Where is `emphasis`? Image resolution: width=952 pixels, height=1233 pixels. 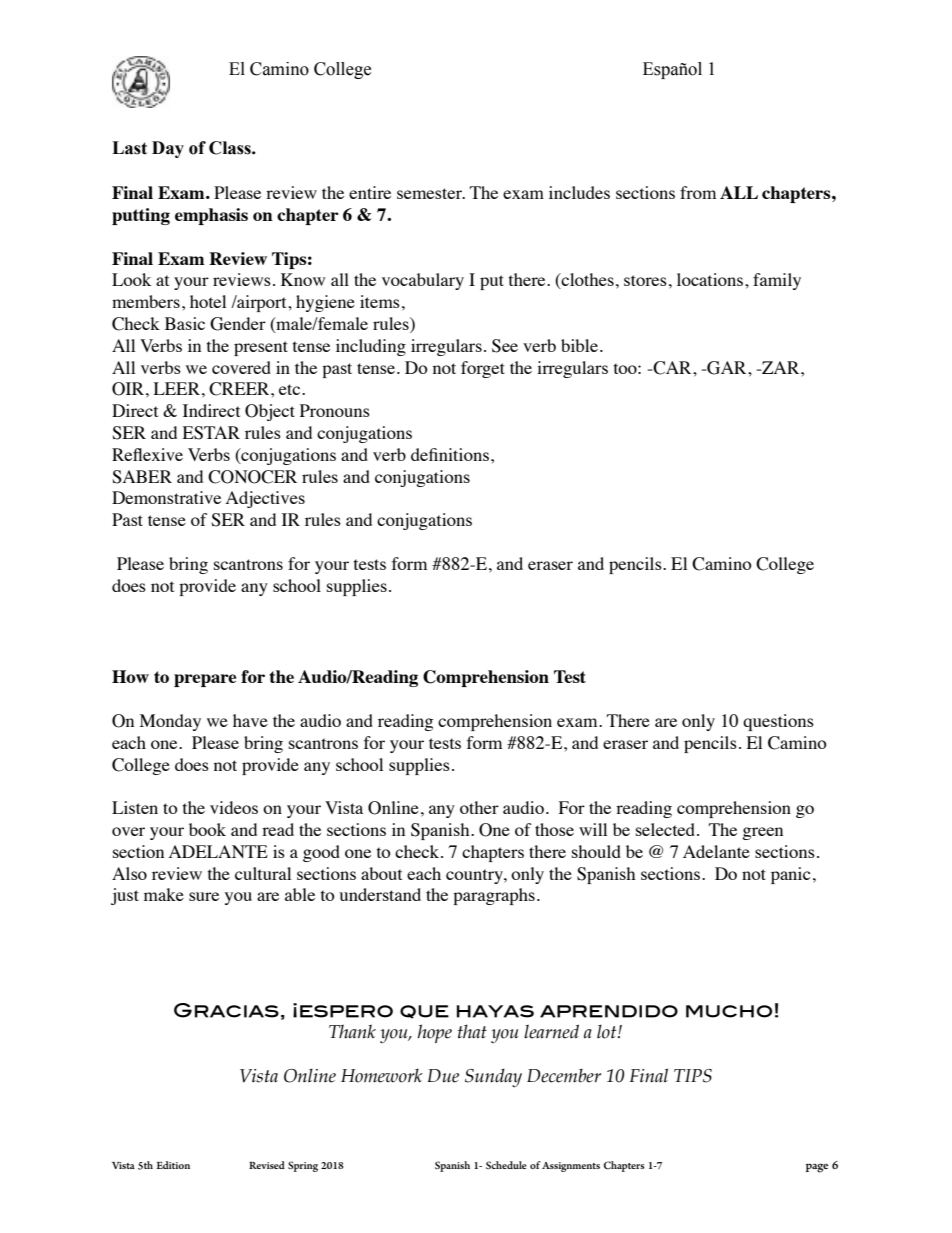 emphasis is located at coordinates (211, 216).
